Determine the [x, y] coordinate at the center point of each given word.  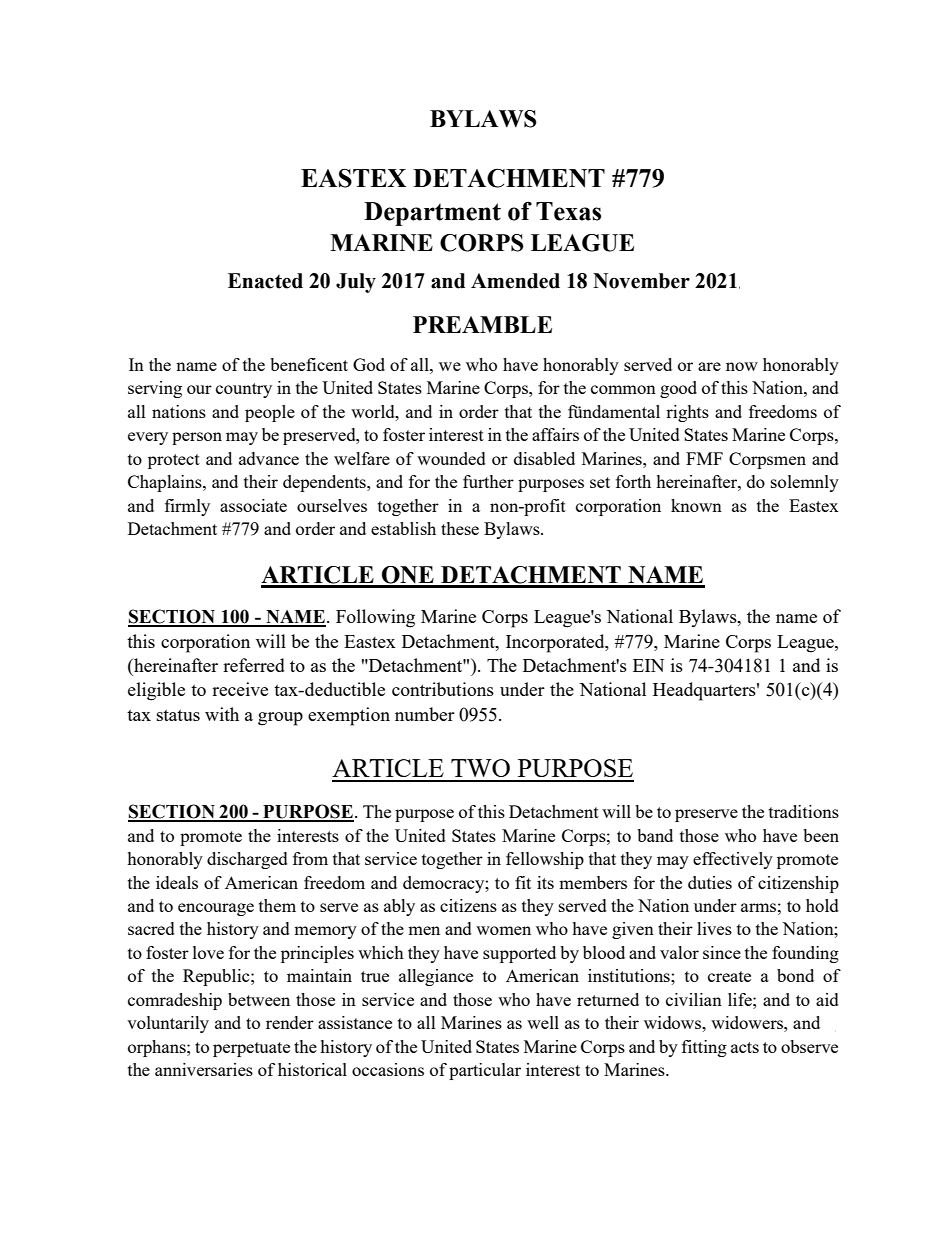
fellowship [545, 860]
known [696, 505]
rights [687, 413]
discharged [247, 860]
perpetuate [251, 1049]
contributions [443, 689]
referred [254, 665]
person [197, 438]
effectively [733, 860]
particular [485, 1071]
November [641, 281]
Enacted [265, 281]
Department [432, 214]
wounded [451, 458]
